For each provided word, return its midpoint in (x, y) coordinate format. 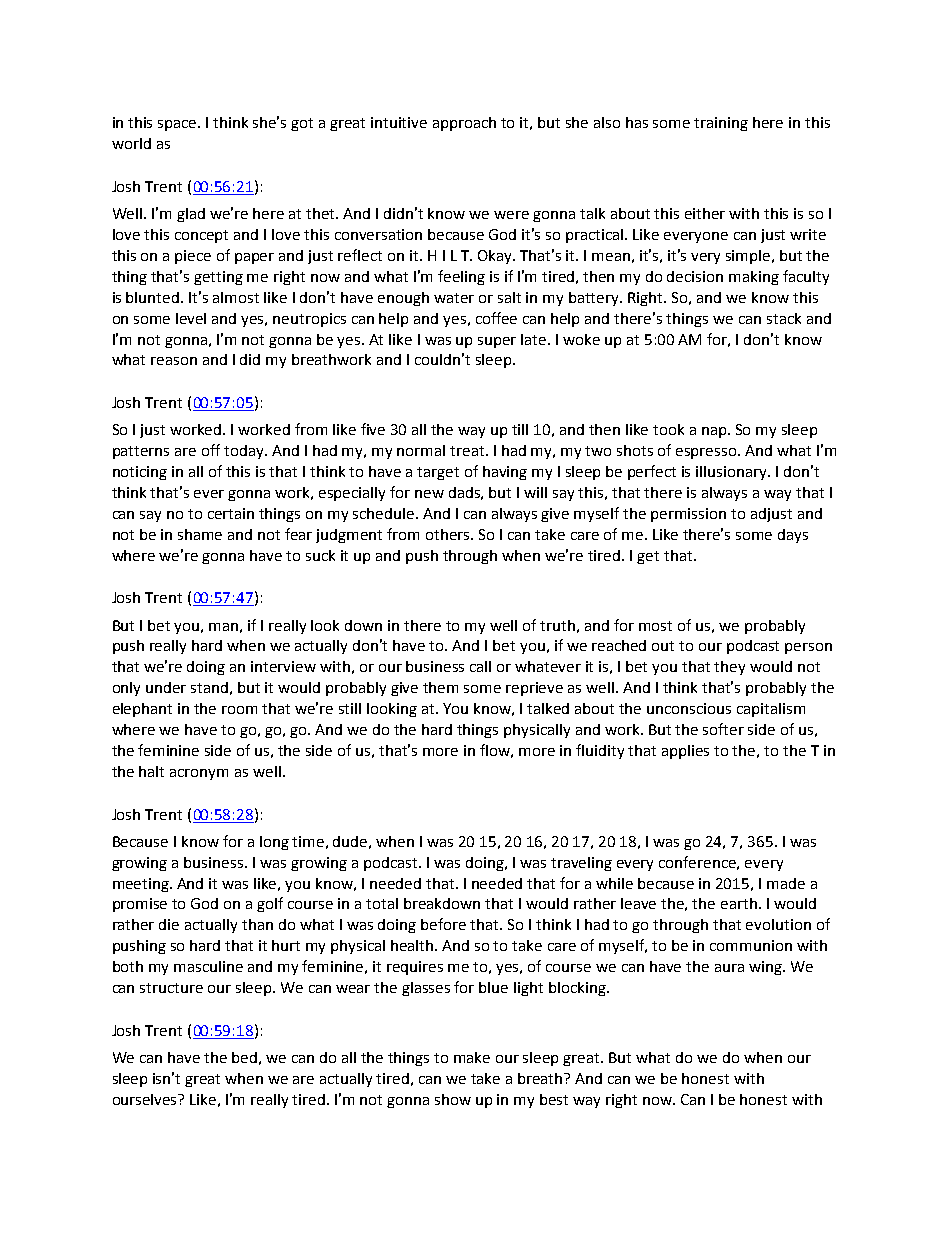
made (786, 883)
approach (464, 124)
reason (174, 361)
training (721, 124)
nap (715, 432)
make (472, 1057)
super (497, 342)
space (178, 125)
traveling (581, 864)
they (729, 668)
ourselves (146, 1099)
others (449, 534)
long (274, 843)
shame (200, 534)
